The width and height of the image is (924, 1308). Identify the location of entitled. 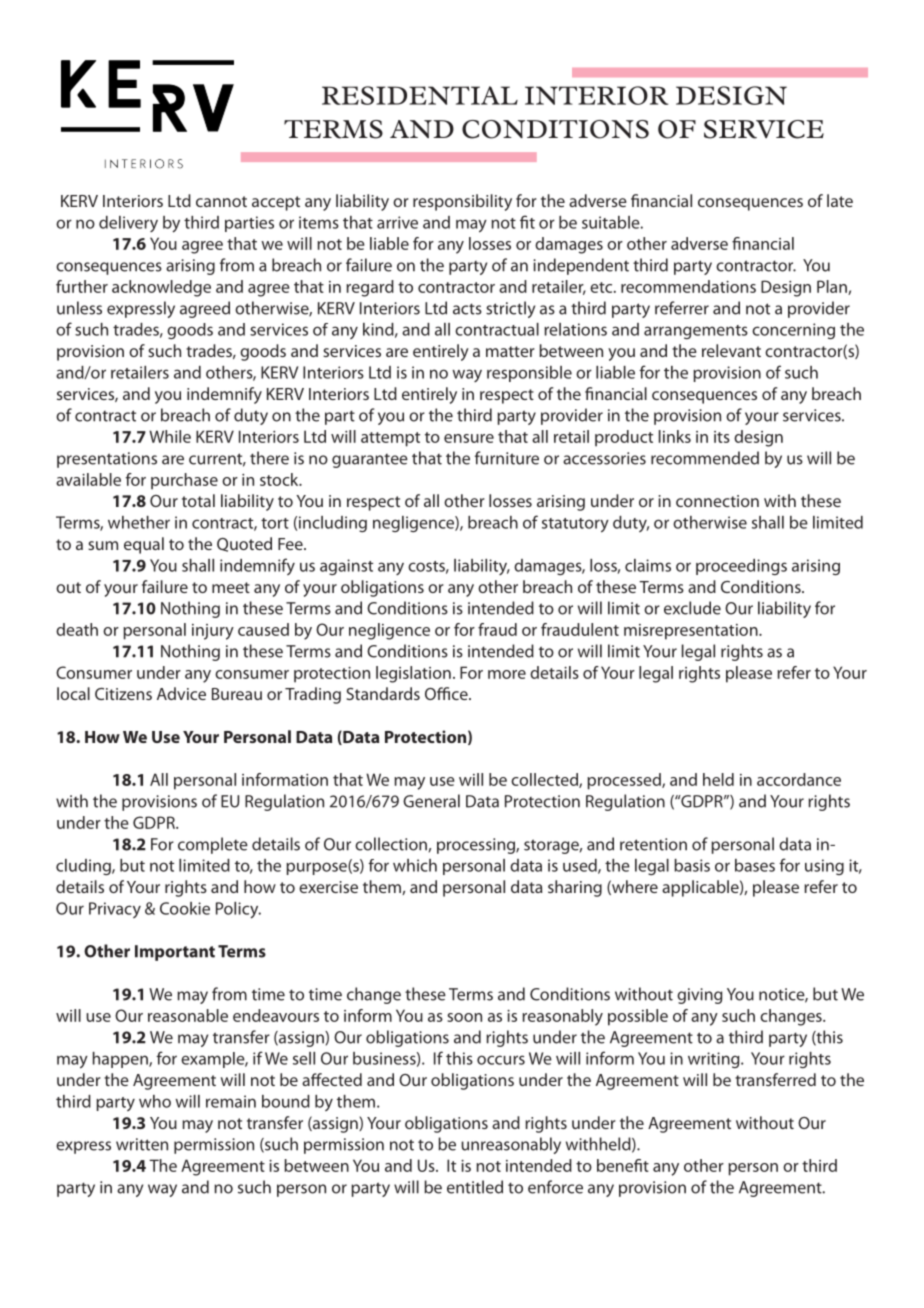
(475, 1187).
